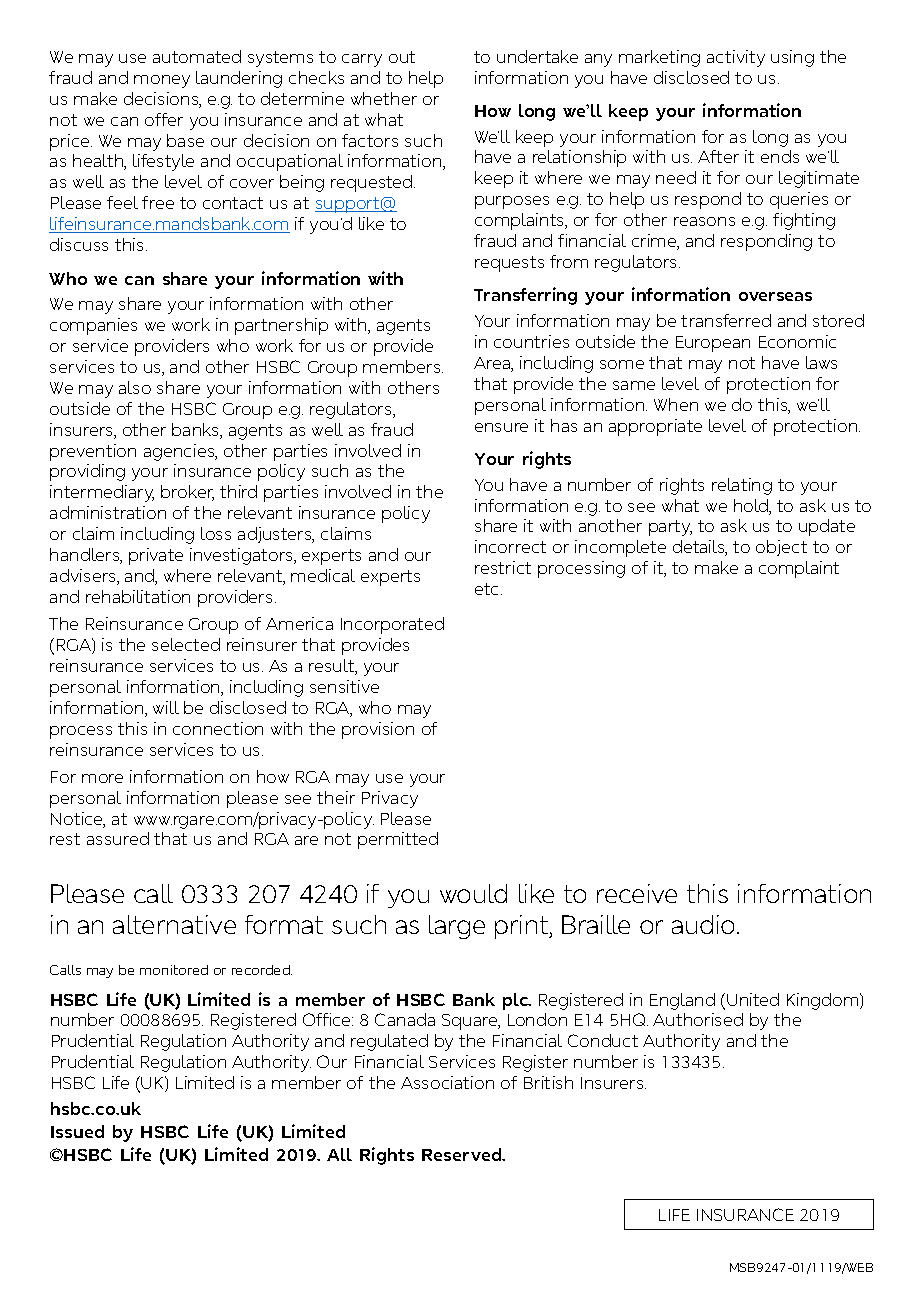 Image resolution: width=924 pixels, height=1311 pixels. I want to click on agencies, so click(180, 452).
